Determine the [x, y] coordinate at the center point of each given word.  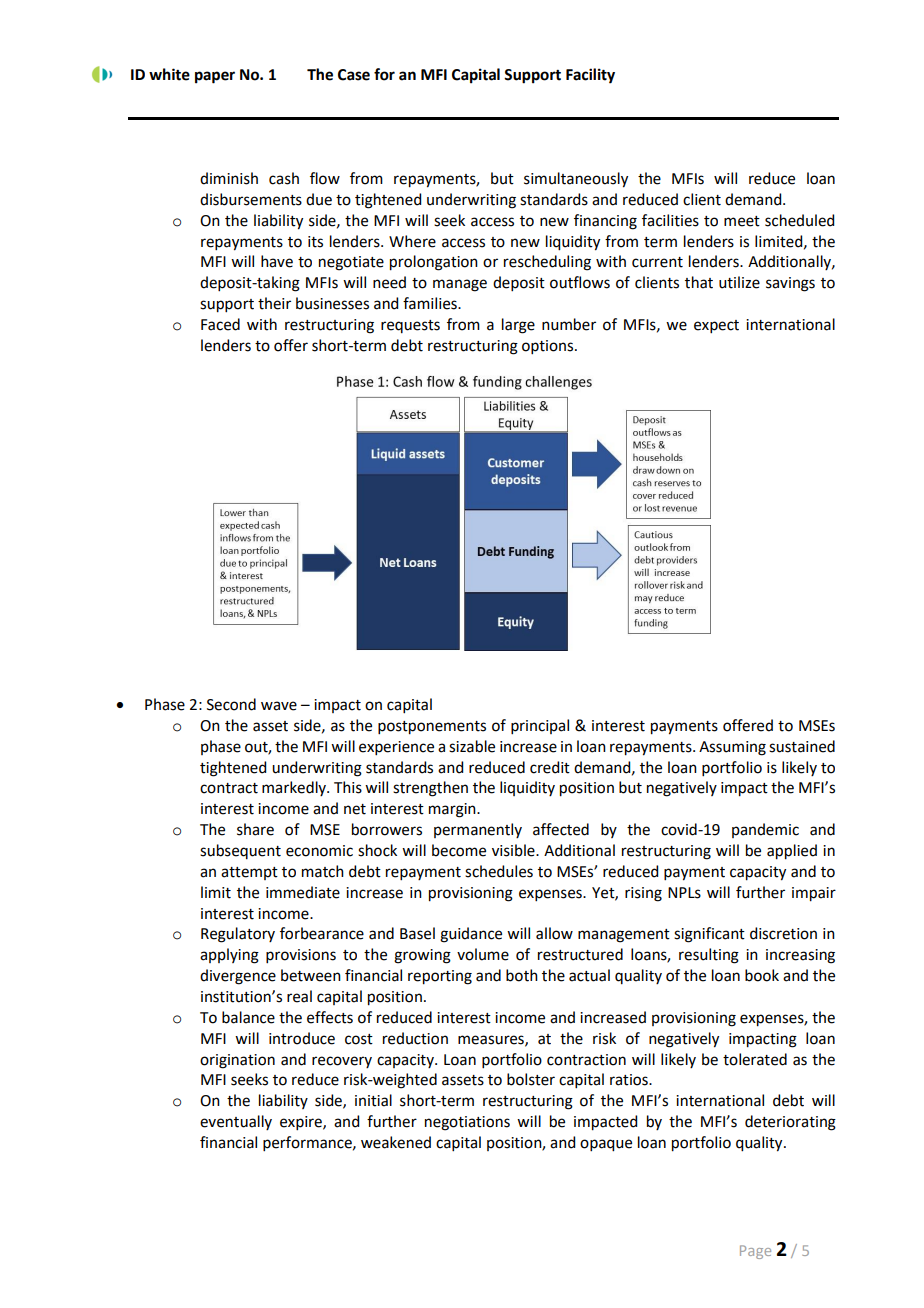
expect [716, 326]
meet [742, 221]
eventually [236, 1122]
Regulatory [238, 935]
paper [215, 77]
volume [483, 954]
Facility [590, 76]
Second [231, 704]
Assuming [732, 748]
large [518, 326]
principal [540, 726]
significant [709, 935]
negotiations [467, 1123]
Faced [220, 324]
